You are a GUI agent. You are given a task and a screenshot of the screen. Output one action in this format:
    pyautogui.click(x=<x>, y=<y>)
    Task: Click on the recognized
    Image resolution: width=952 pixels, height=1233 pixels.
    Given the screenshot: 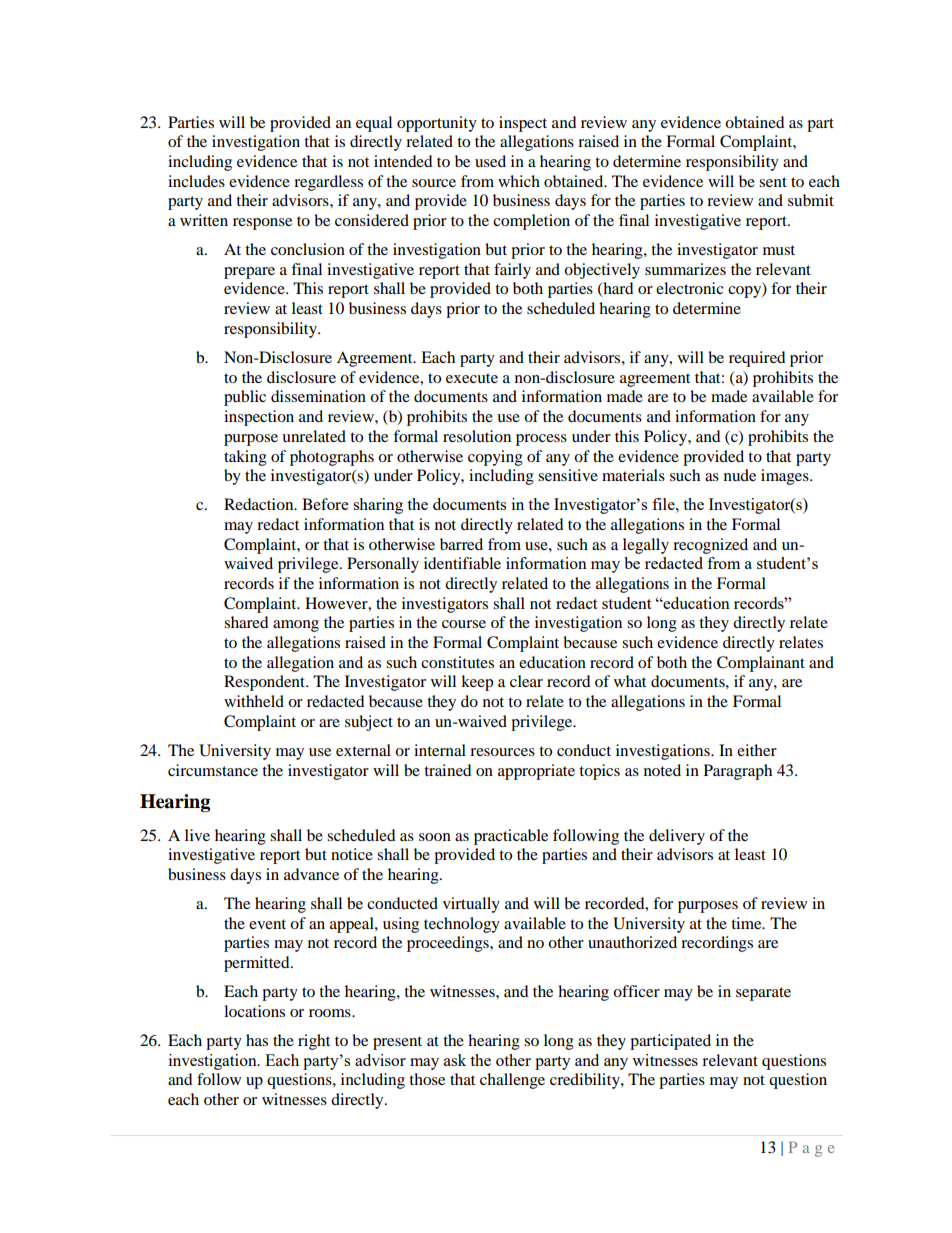 What is the action you would take?
    pyautogui.click(x=710, y=546)
